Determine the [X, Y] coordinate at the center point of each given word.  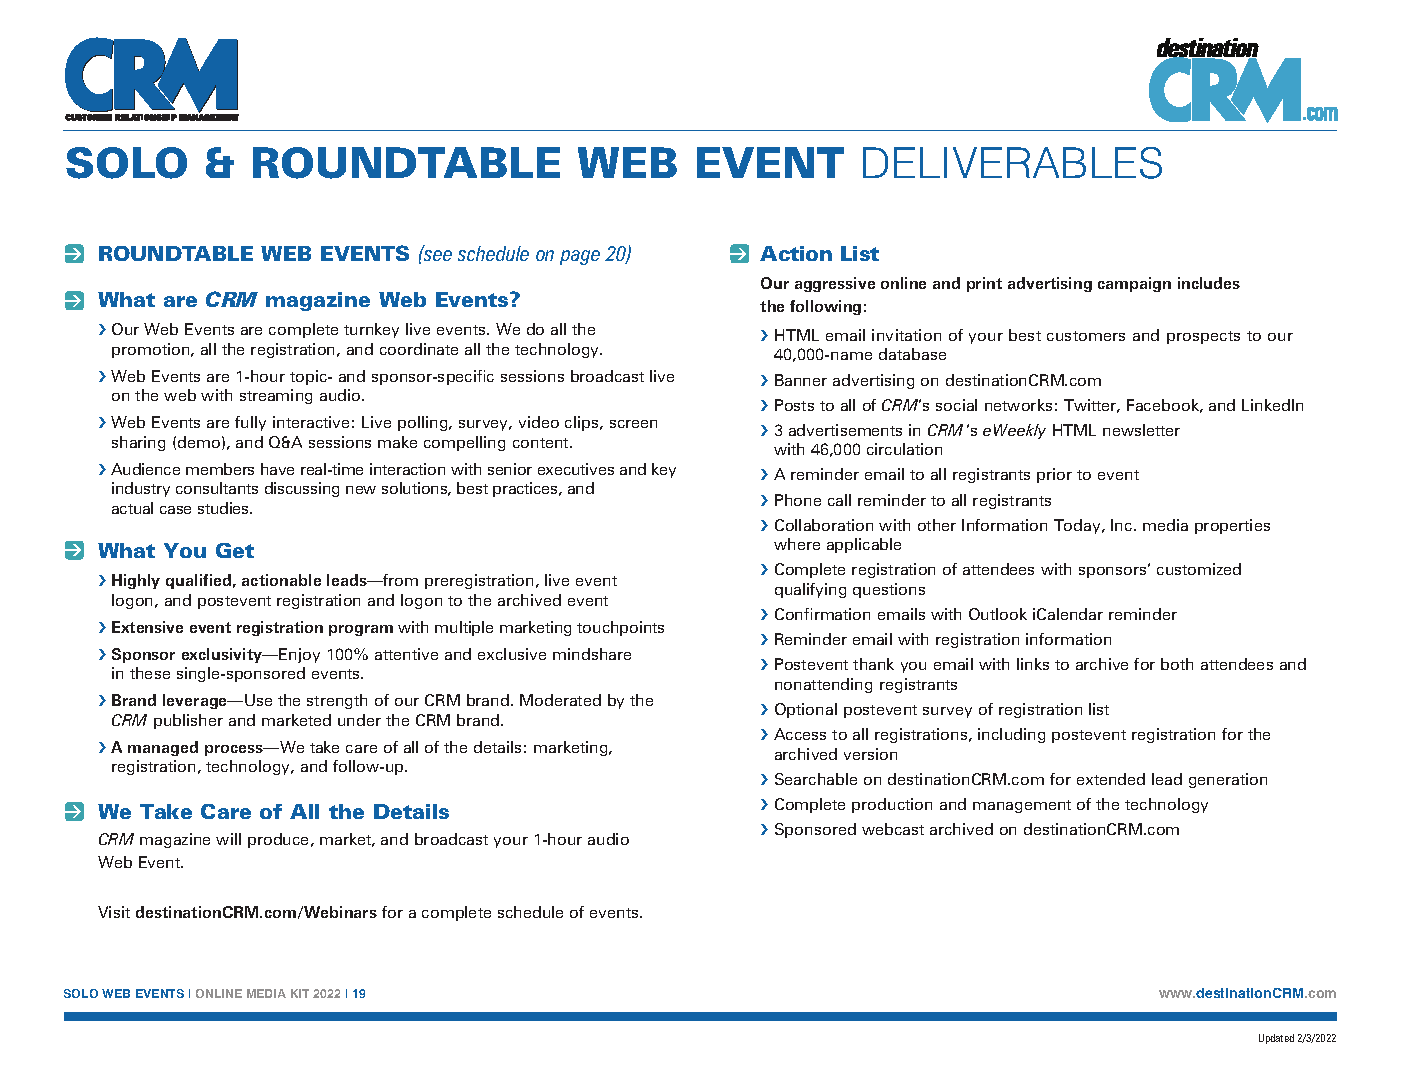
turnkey [371, 330]
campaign [1134, 284]
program [361, 630]
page [580, 257]
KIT [300, 993]
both [1177, 664]
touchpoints [620, 628]
